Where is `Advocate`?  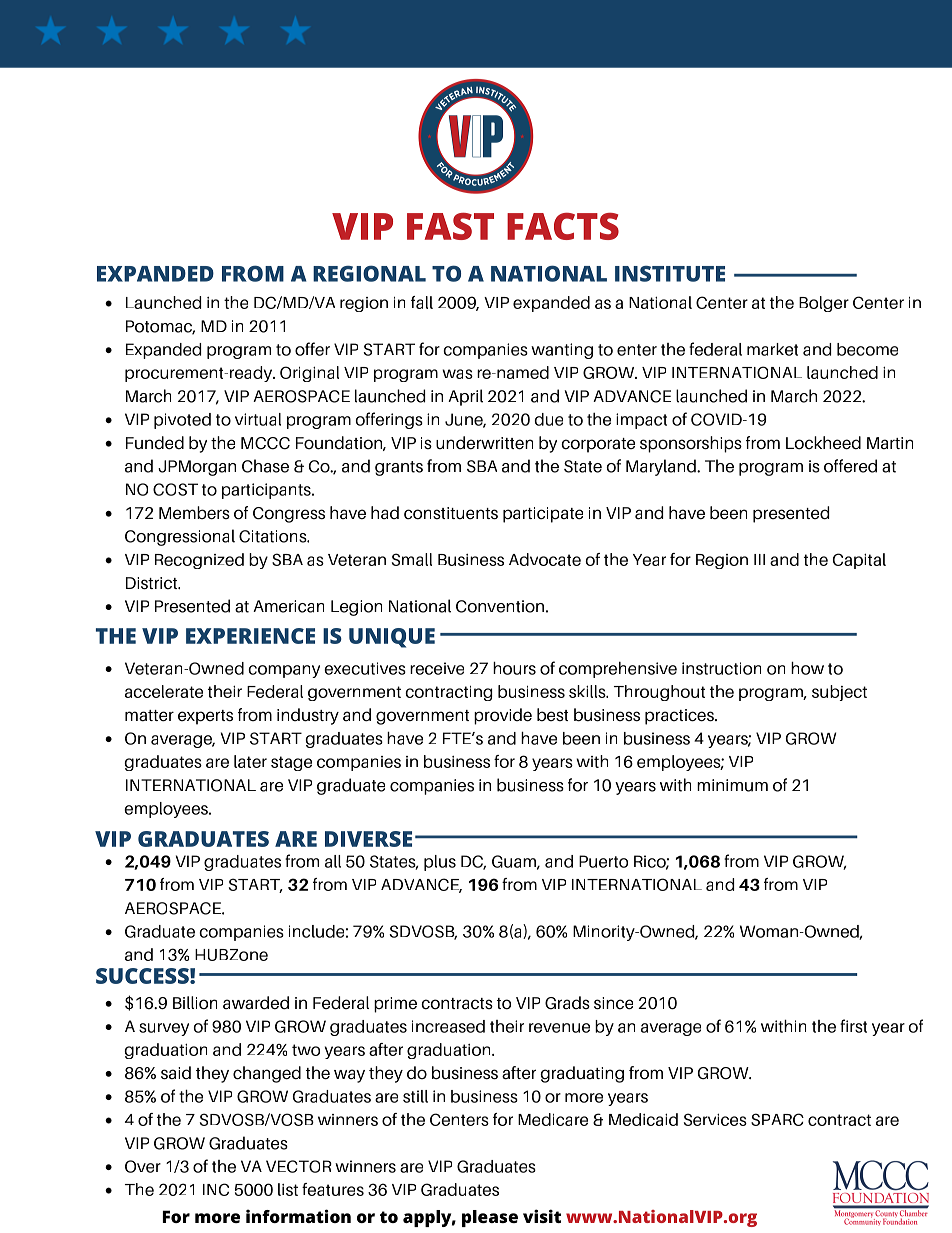 Advocate is located at coordinates (545, 559).
